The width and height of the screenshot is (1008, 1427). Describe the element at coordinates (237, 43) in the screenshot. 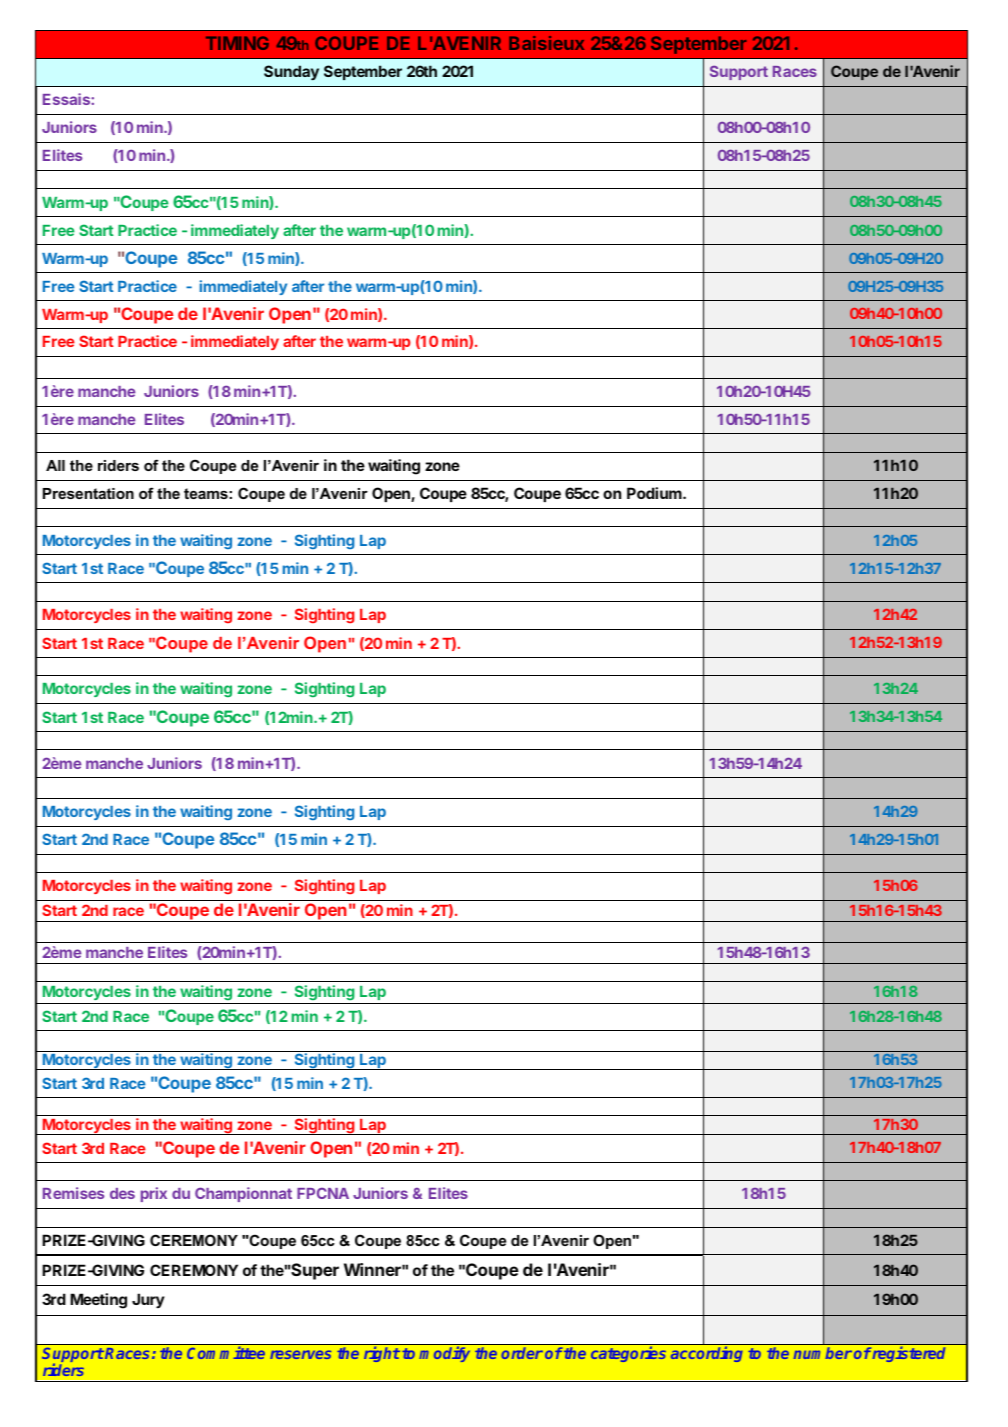

I see `TIMING` at that location.
